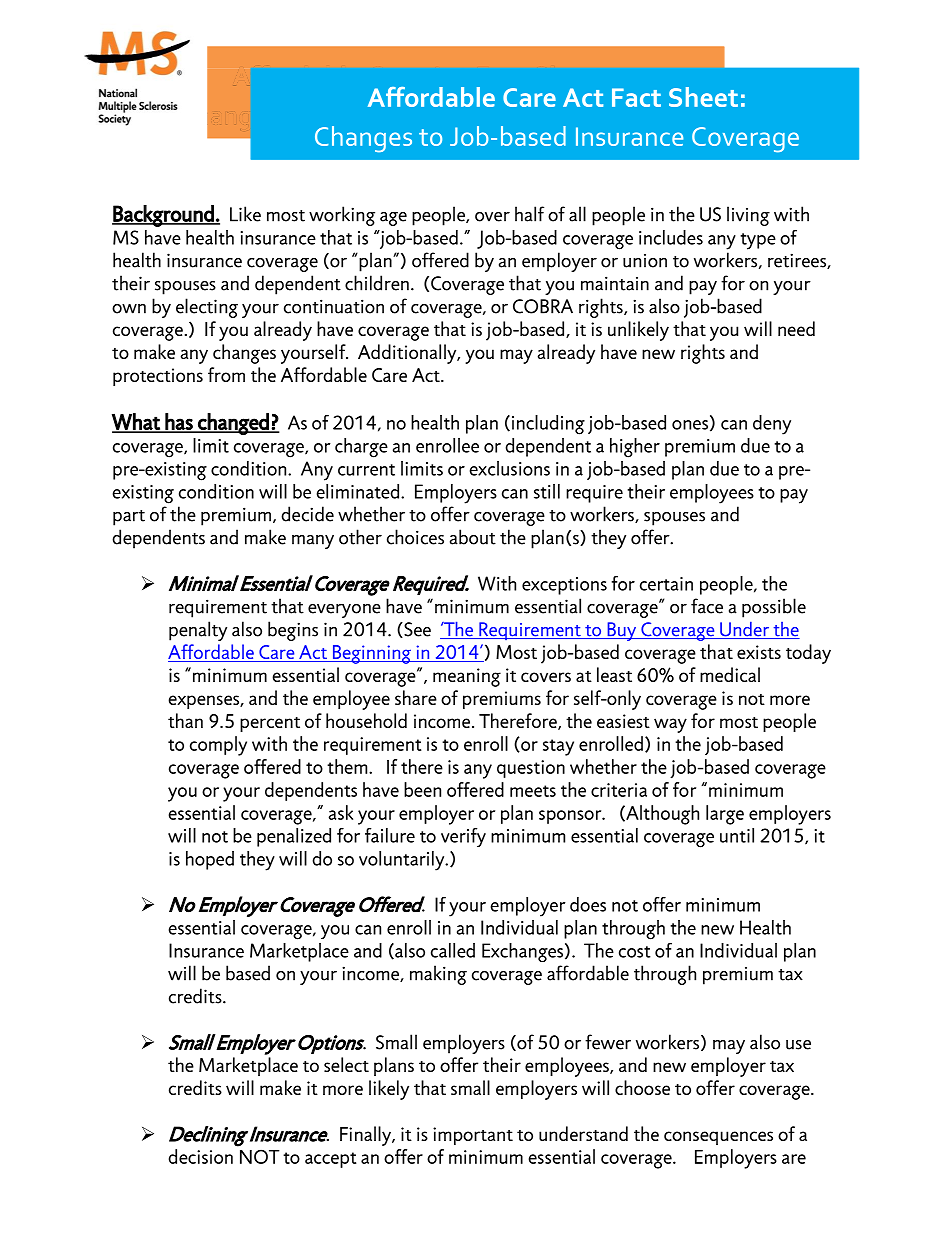  What do you see at coordinates (703, 97) in the screenshot?
I see `Sheet` at bounding box center [703, 97].
